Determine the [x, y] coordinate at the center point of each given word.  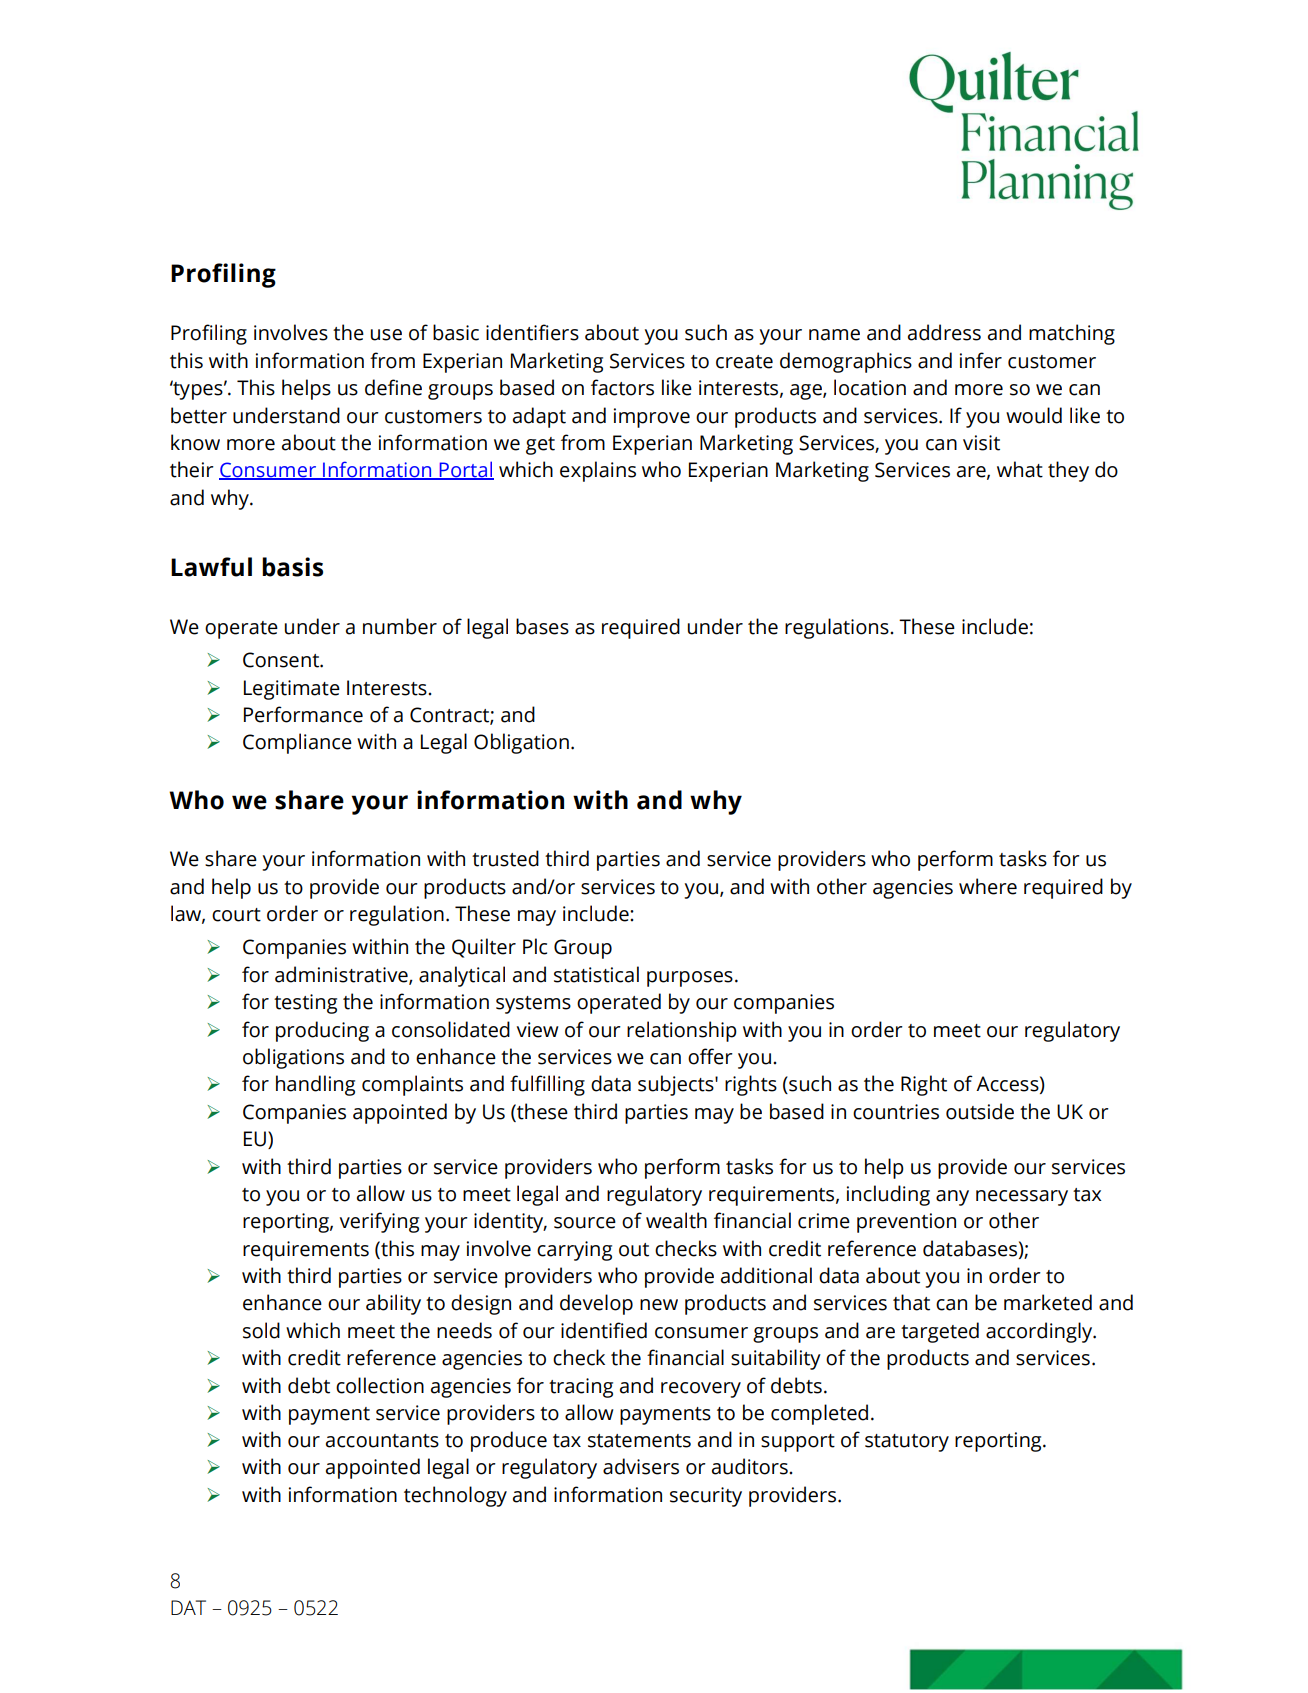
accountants [382, 1441]
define [393, 387]
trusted [505, 858]
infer [981, 360]
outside [980, 1111]
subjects [677, 1085]
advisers [641, 1466]
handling [315, 1085]
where [988, 886]
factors [622, 387]
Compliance [297, 743]
